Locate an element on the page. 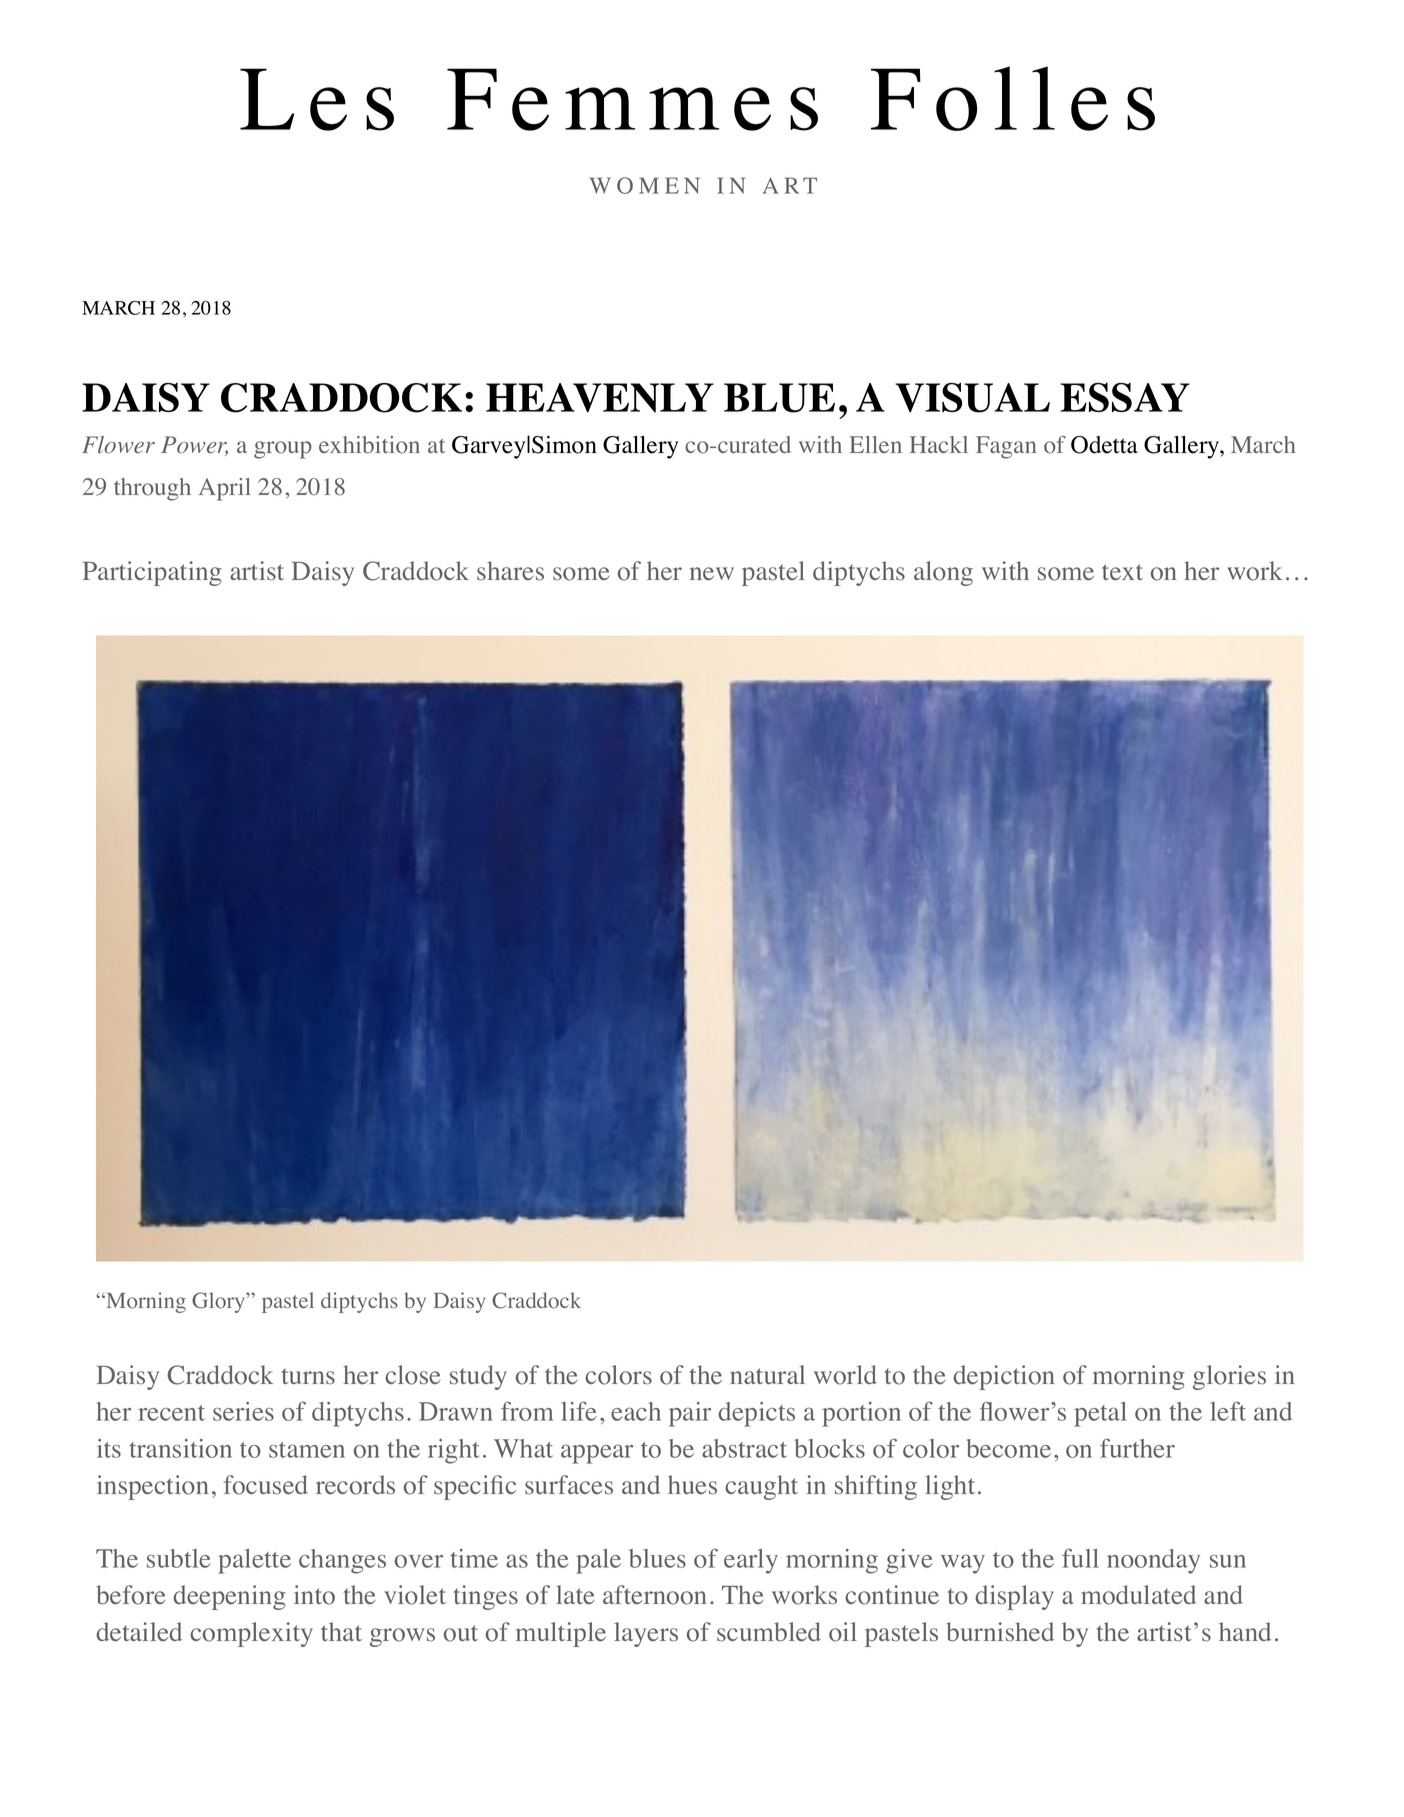 The height and width of the document is (1817, 1404). text is located at coordinates (1122, 572).
